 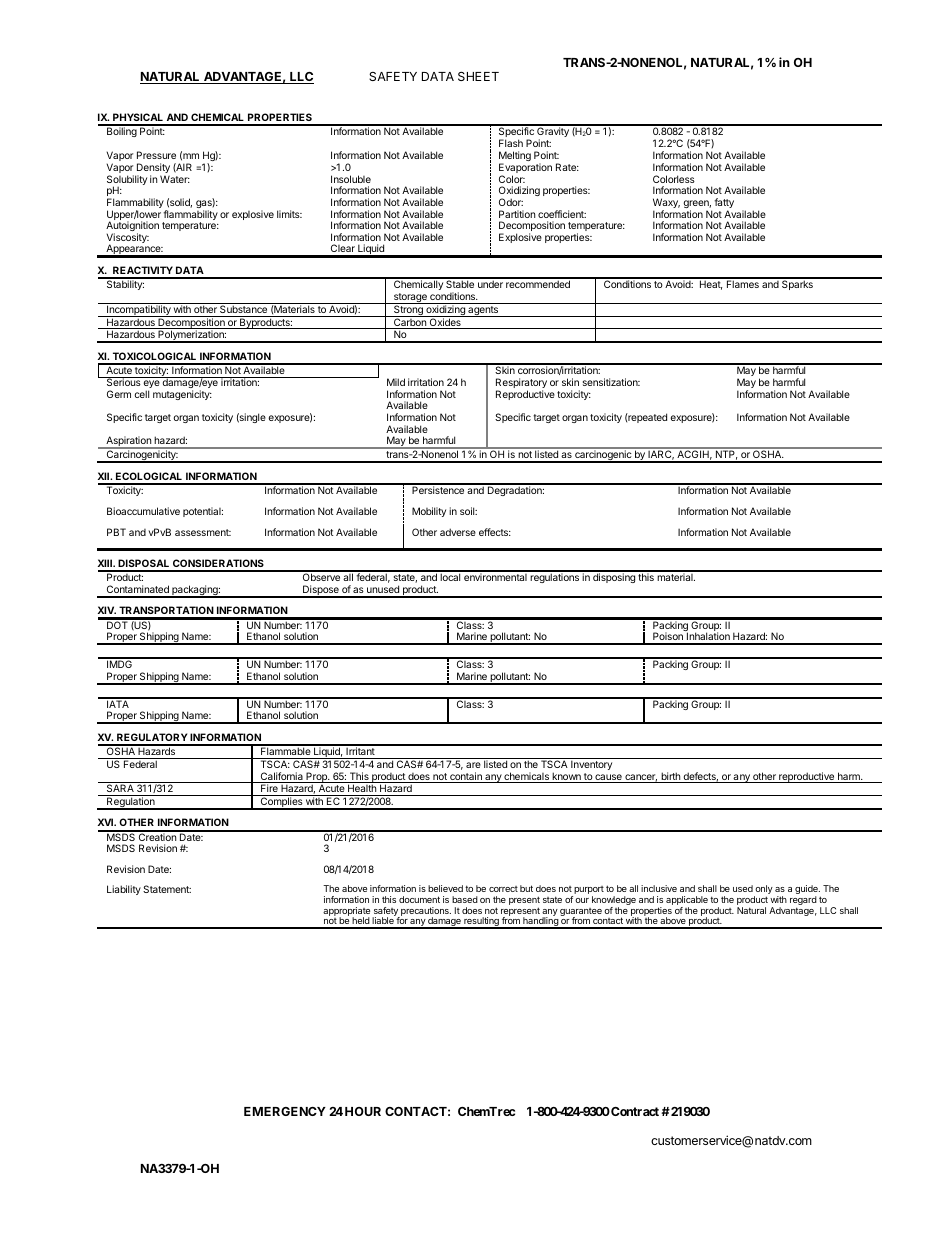 I want to click on HOUR, so click(x=363, y=1111).
